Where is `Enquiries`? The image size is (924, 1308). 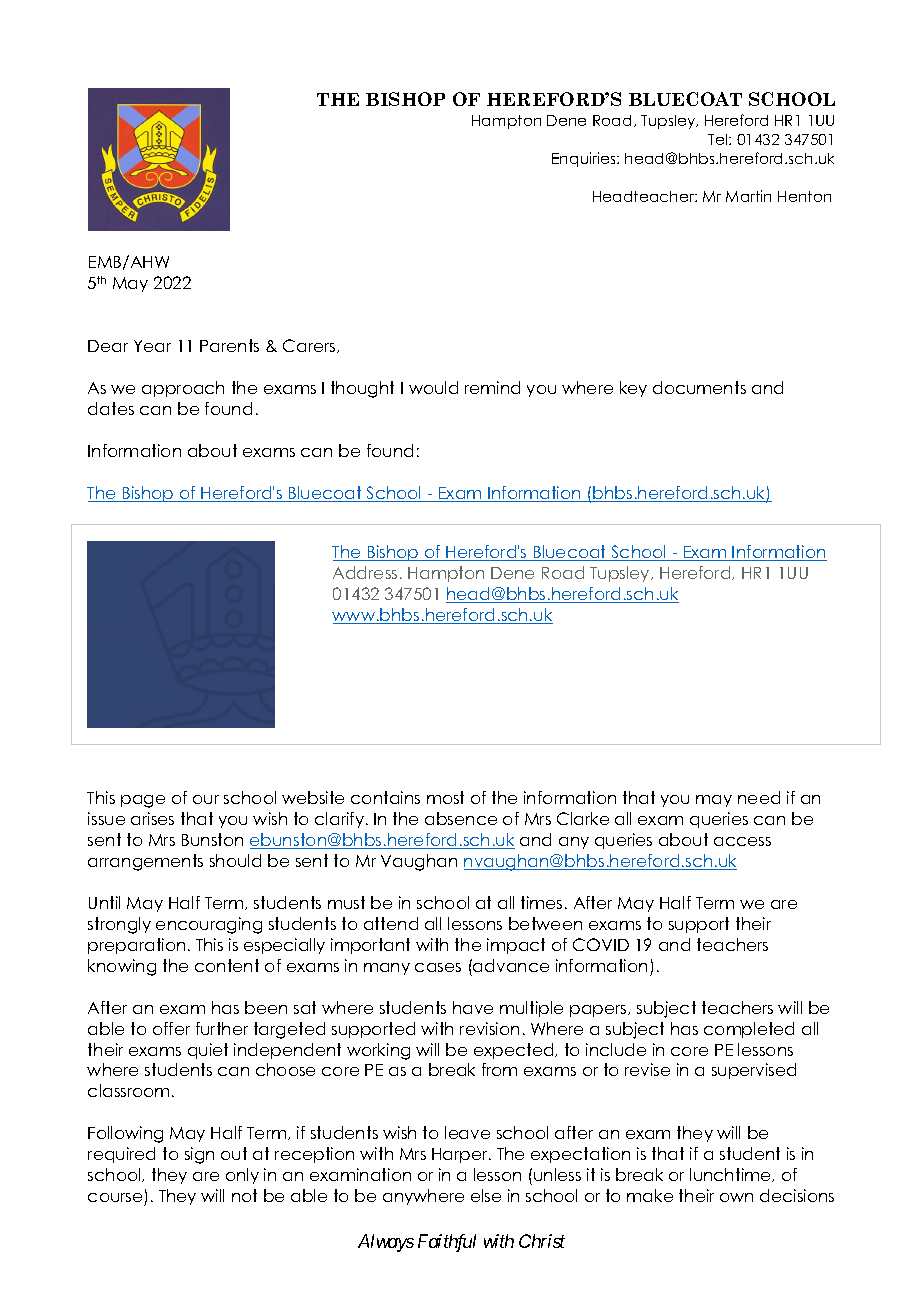
Enquiries is located at coordinates (585, 159).
